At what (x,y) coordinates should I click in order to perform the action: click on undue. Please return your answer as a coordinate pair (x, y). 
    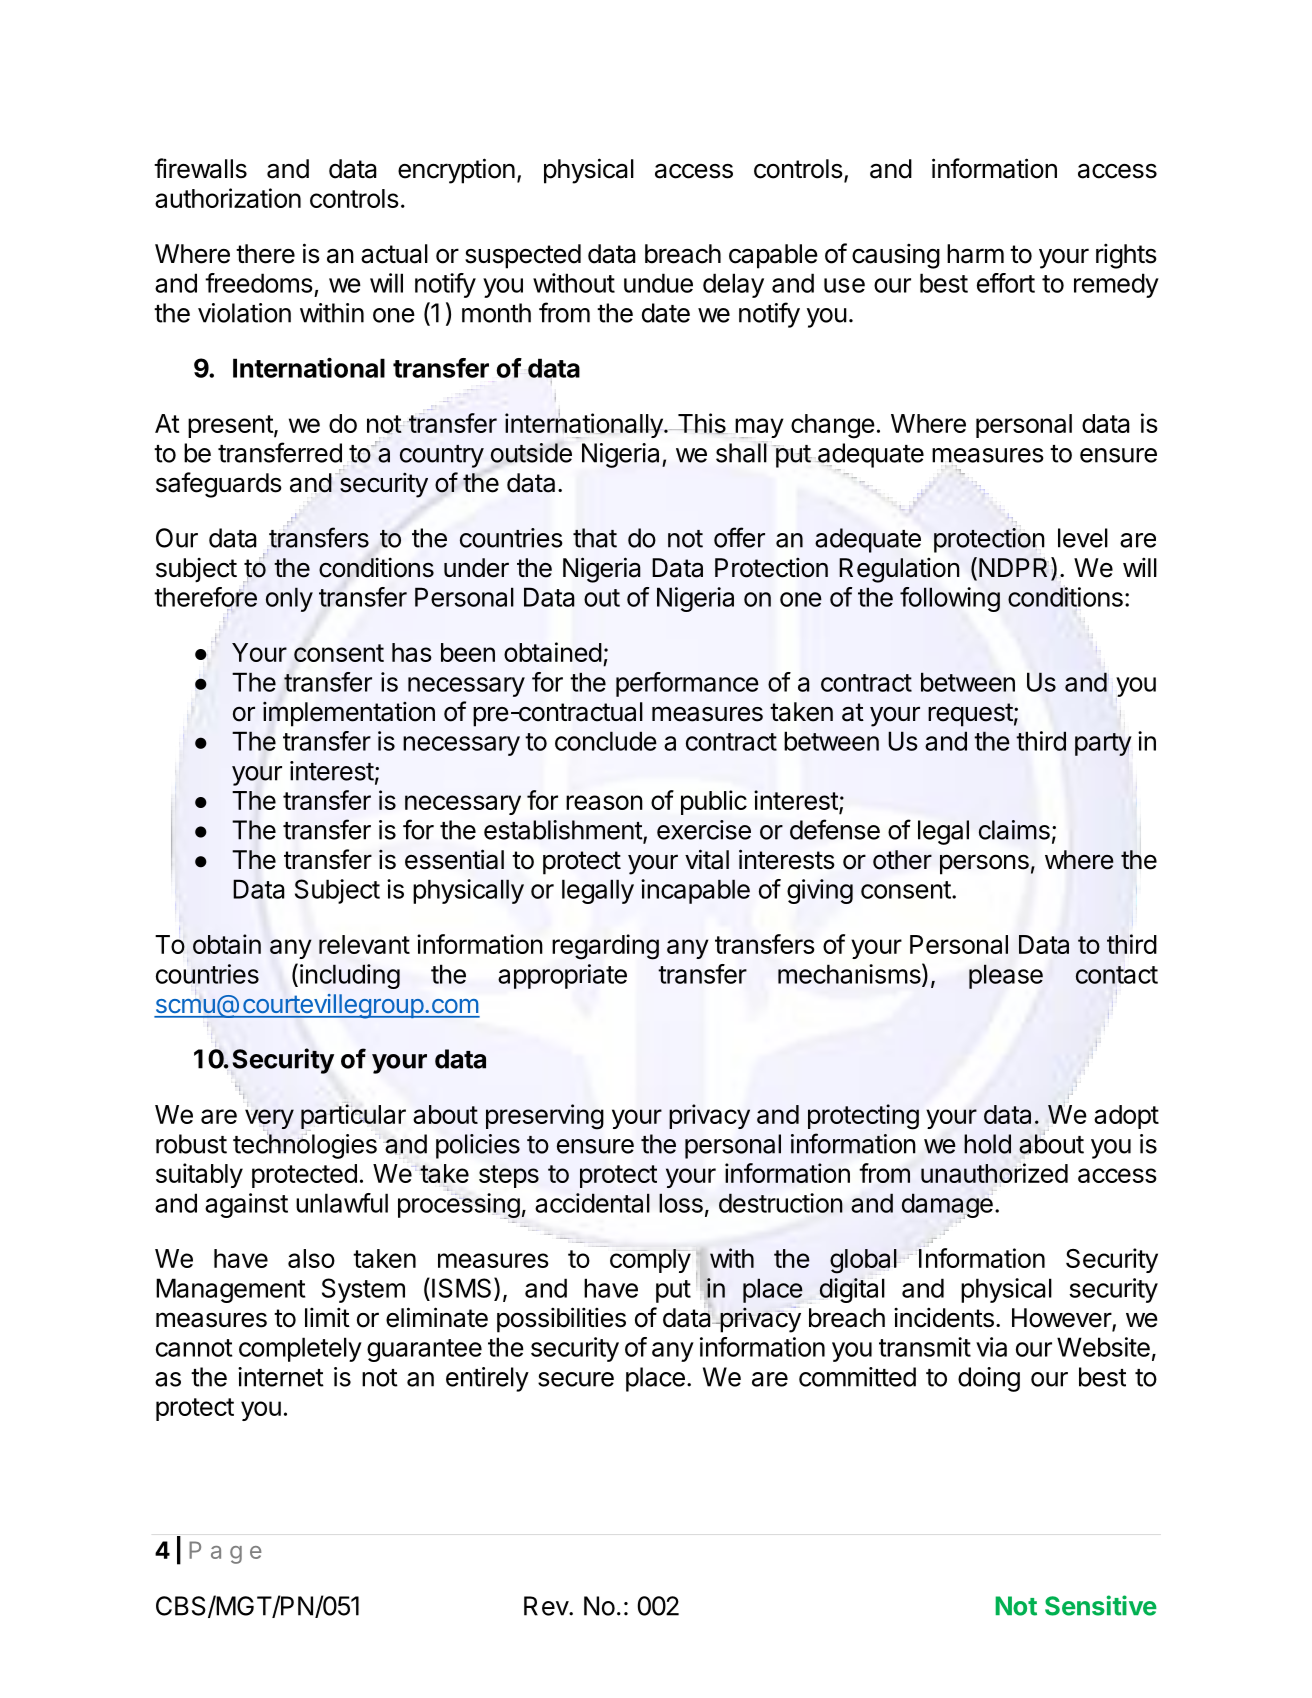
    Looking at the image, I should click on (658, 283).
